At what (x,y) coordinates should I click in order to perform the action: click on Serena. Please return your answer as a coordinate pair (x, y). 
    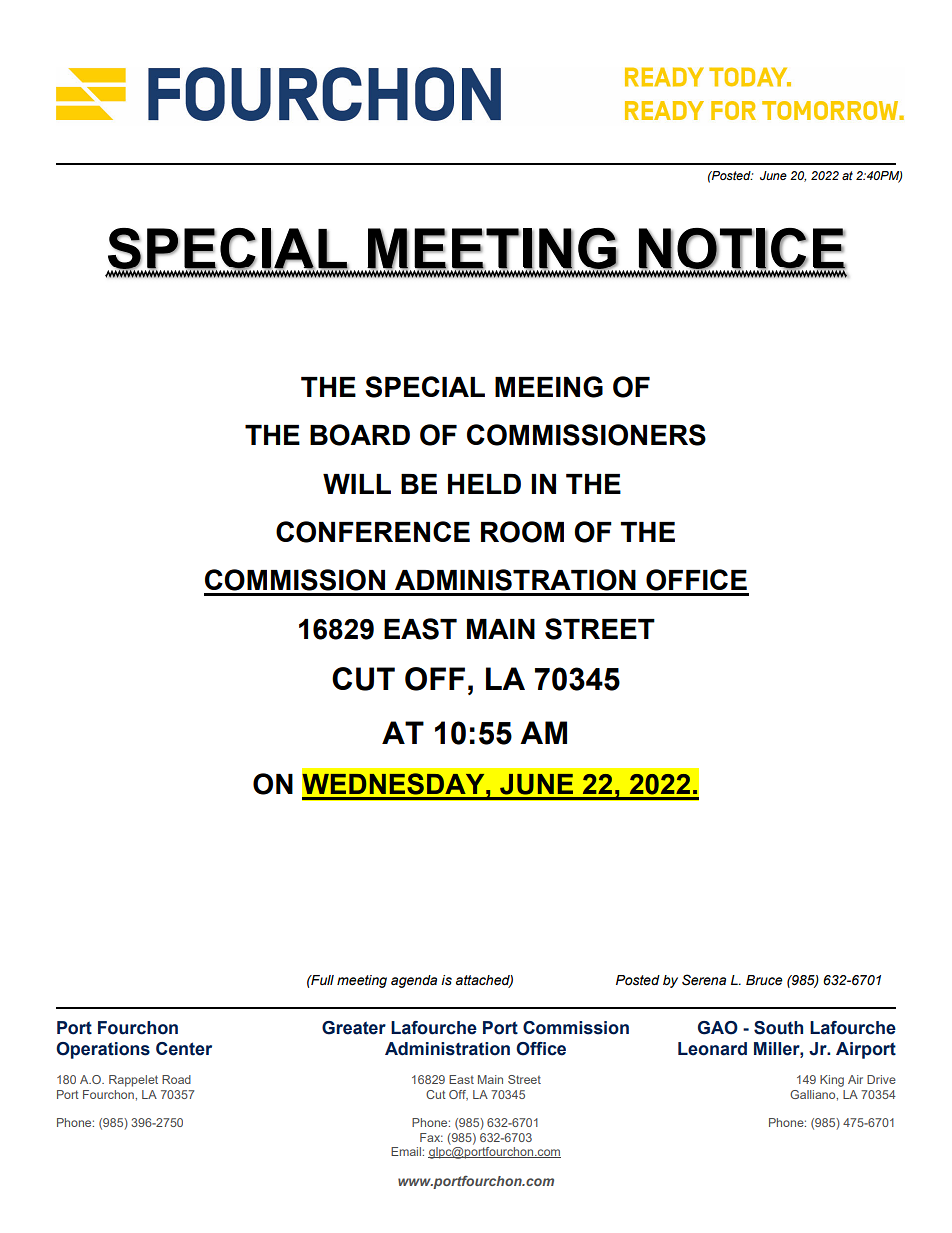
    Looking at the image, I should click on (704, 980).
